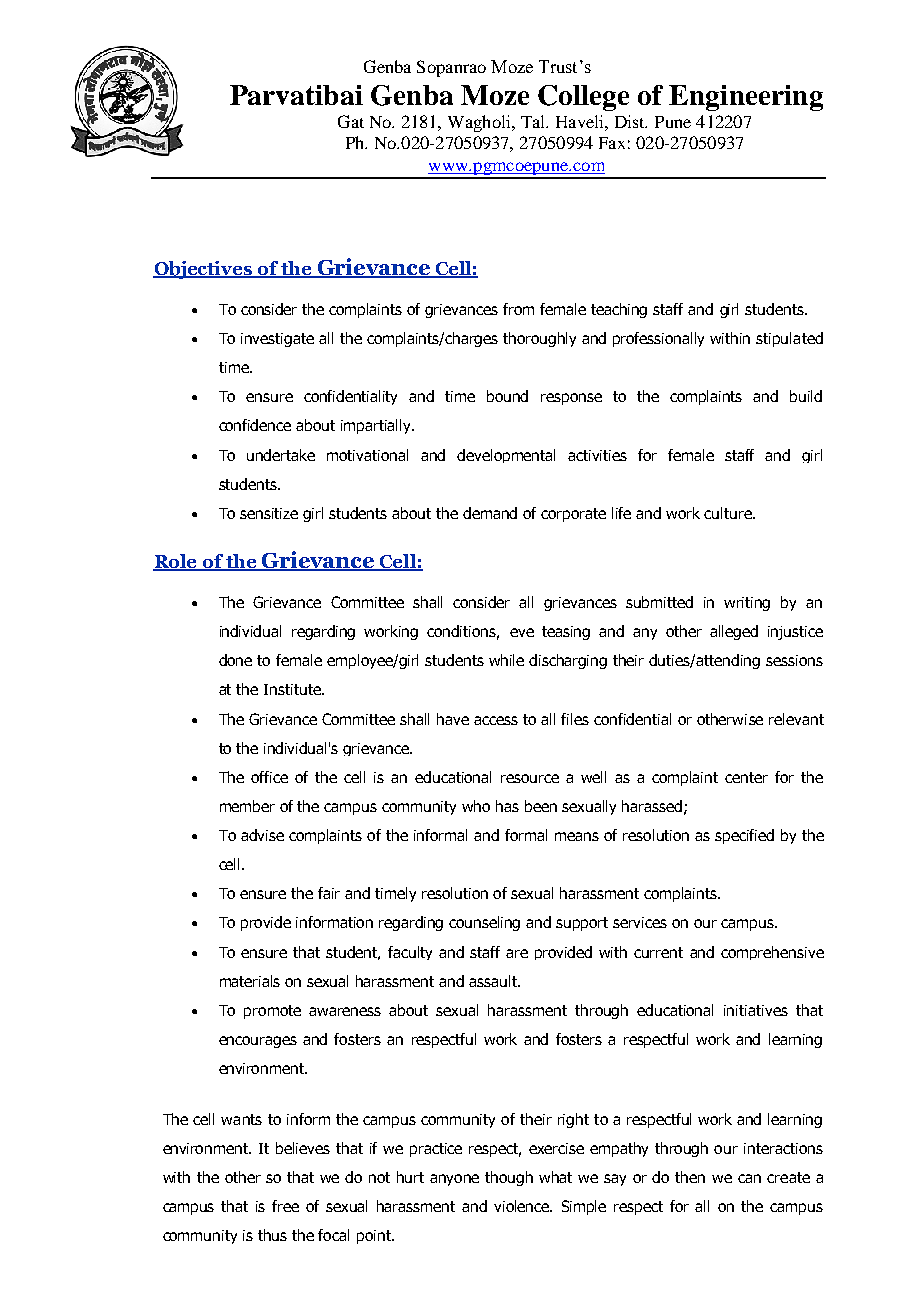 The height and width of the image is (1307, 924). Describe the element at coordinates (734, 632) in the image. I see `alleged` at that location.
